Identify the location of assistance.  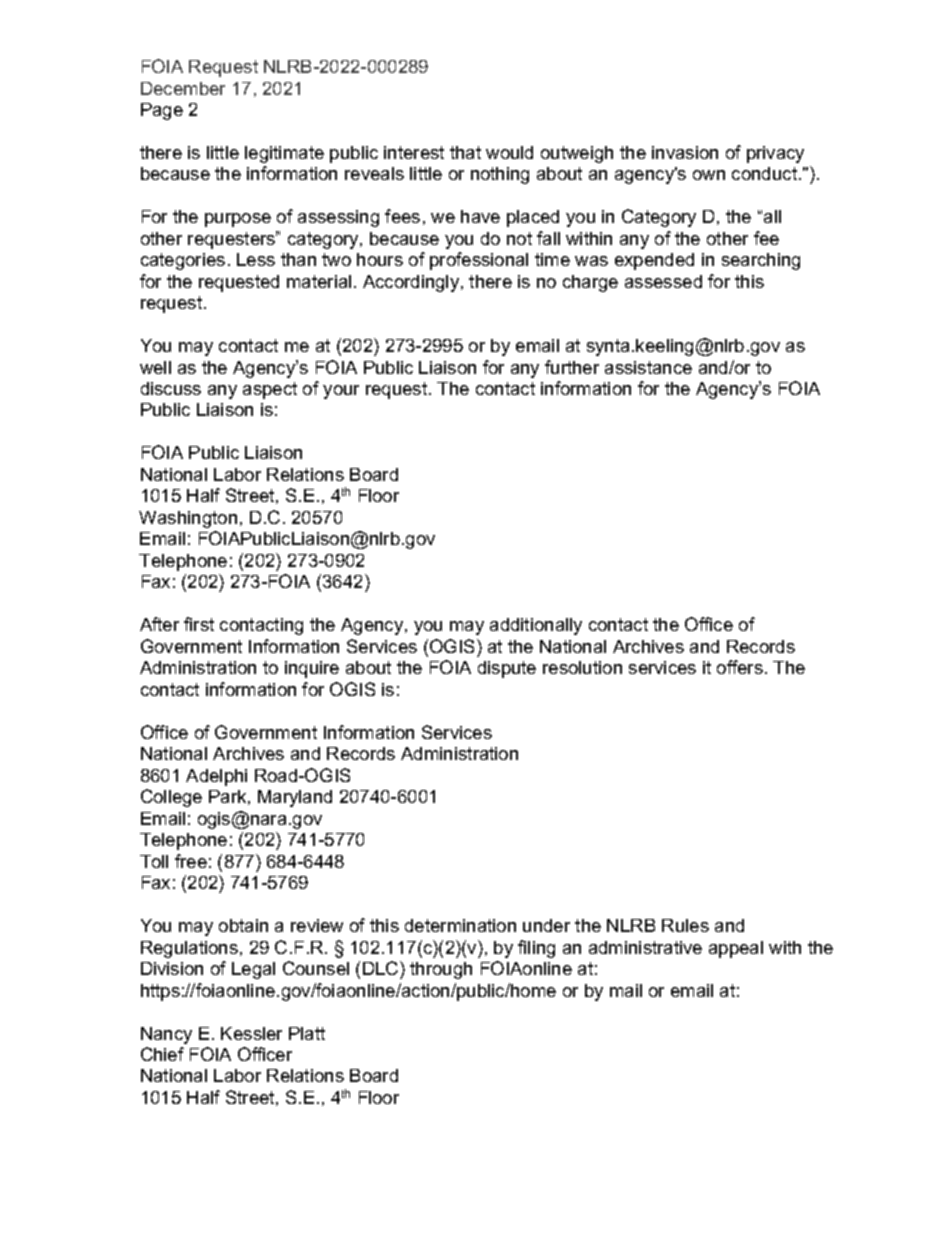
(648, 367).
